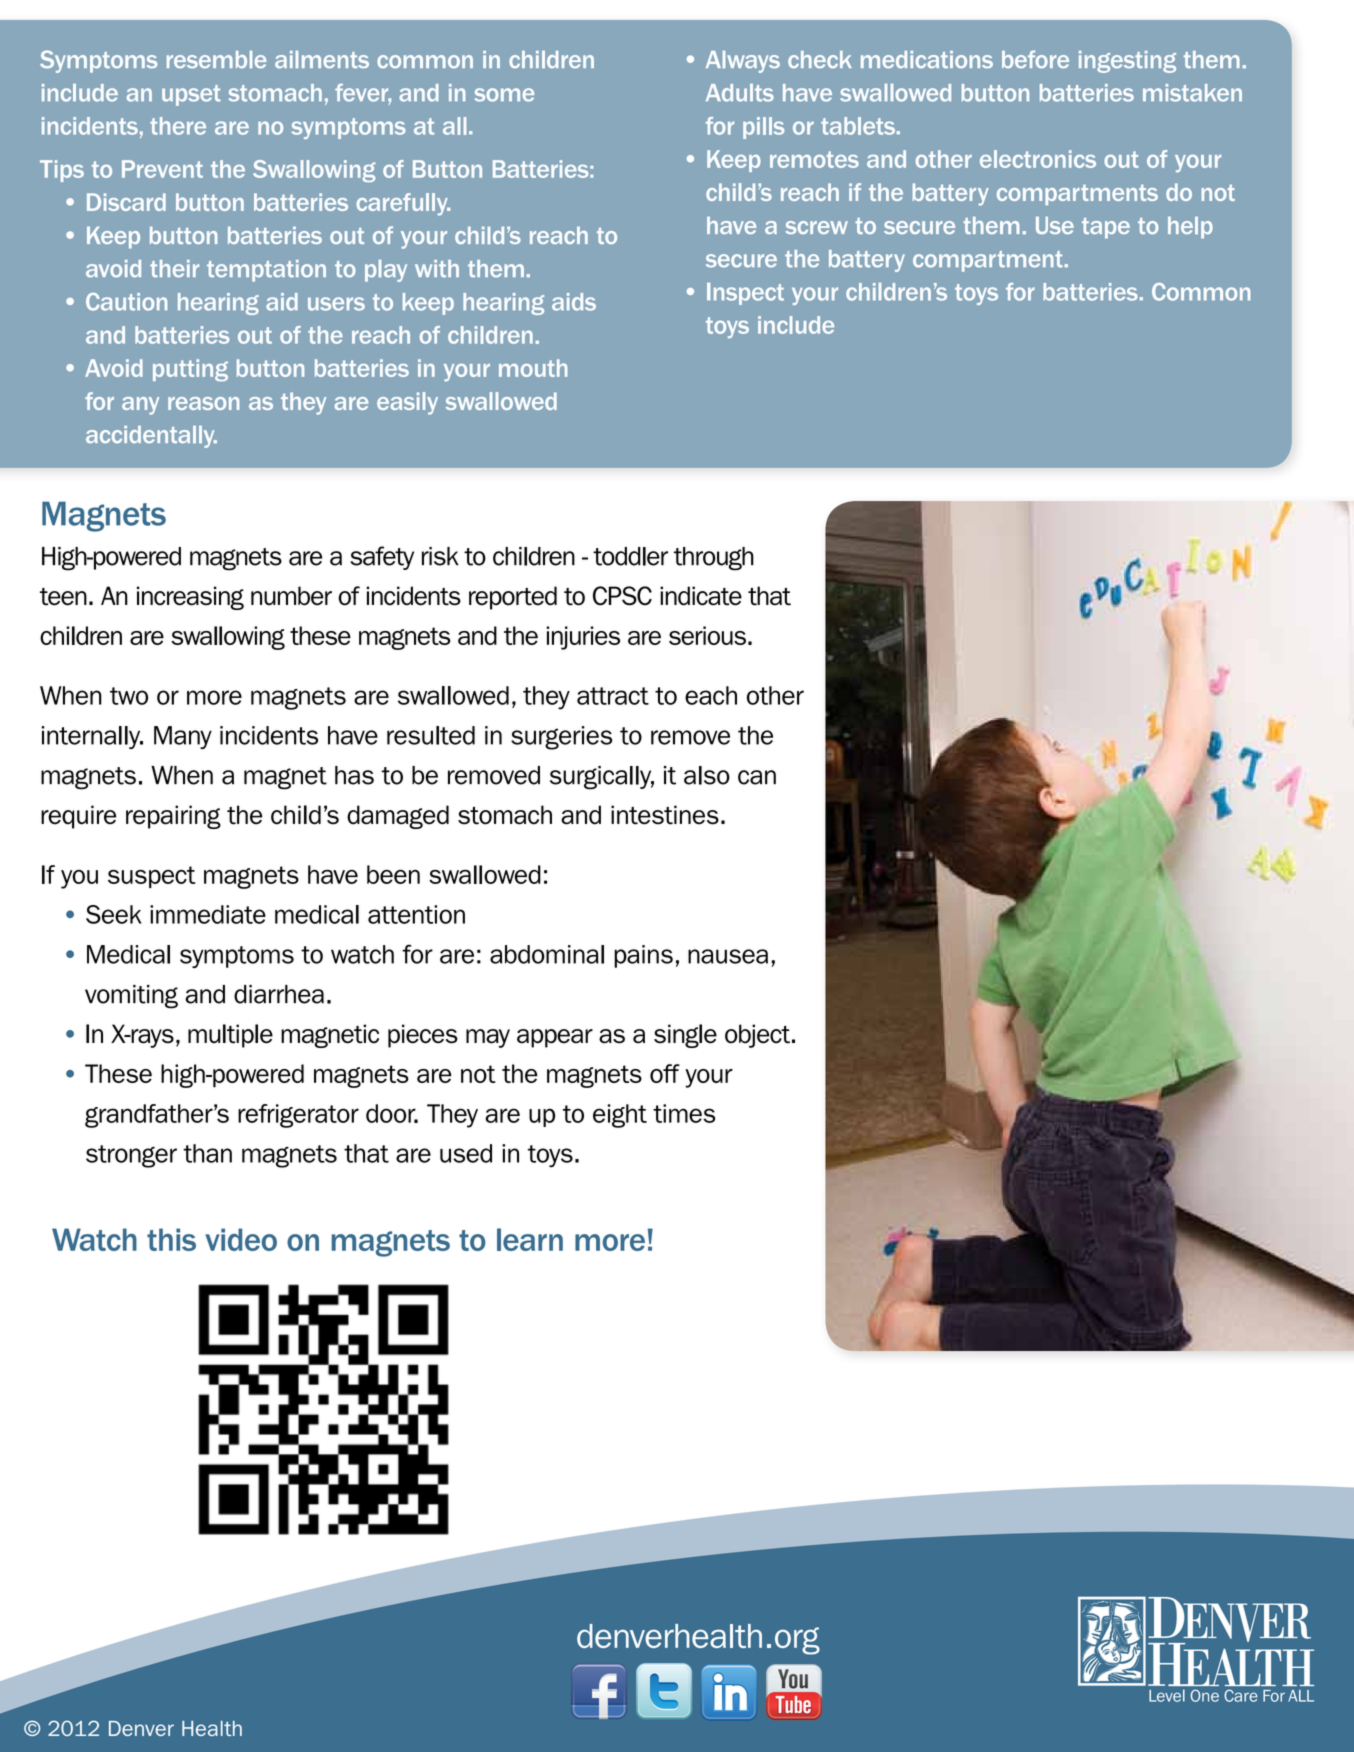 This screenshot has height=1752, width=1354. I want to click on injuries, so click(583, 638).
